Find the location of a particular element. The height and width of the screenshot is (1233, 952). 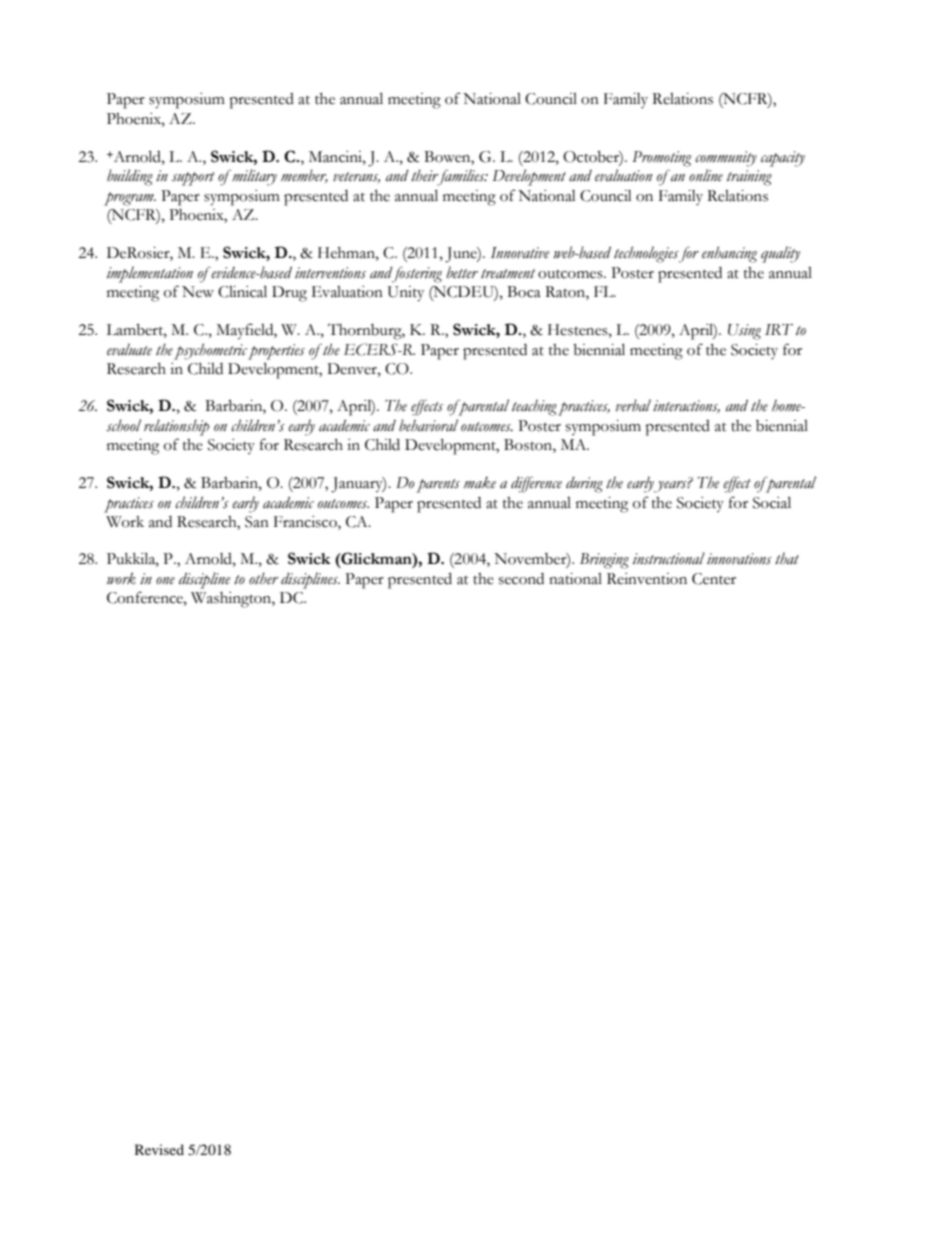

support is located at coordinates (193, 179).
